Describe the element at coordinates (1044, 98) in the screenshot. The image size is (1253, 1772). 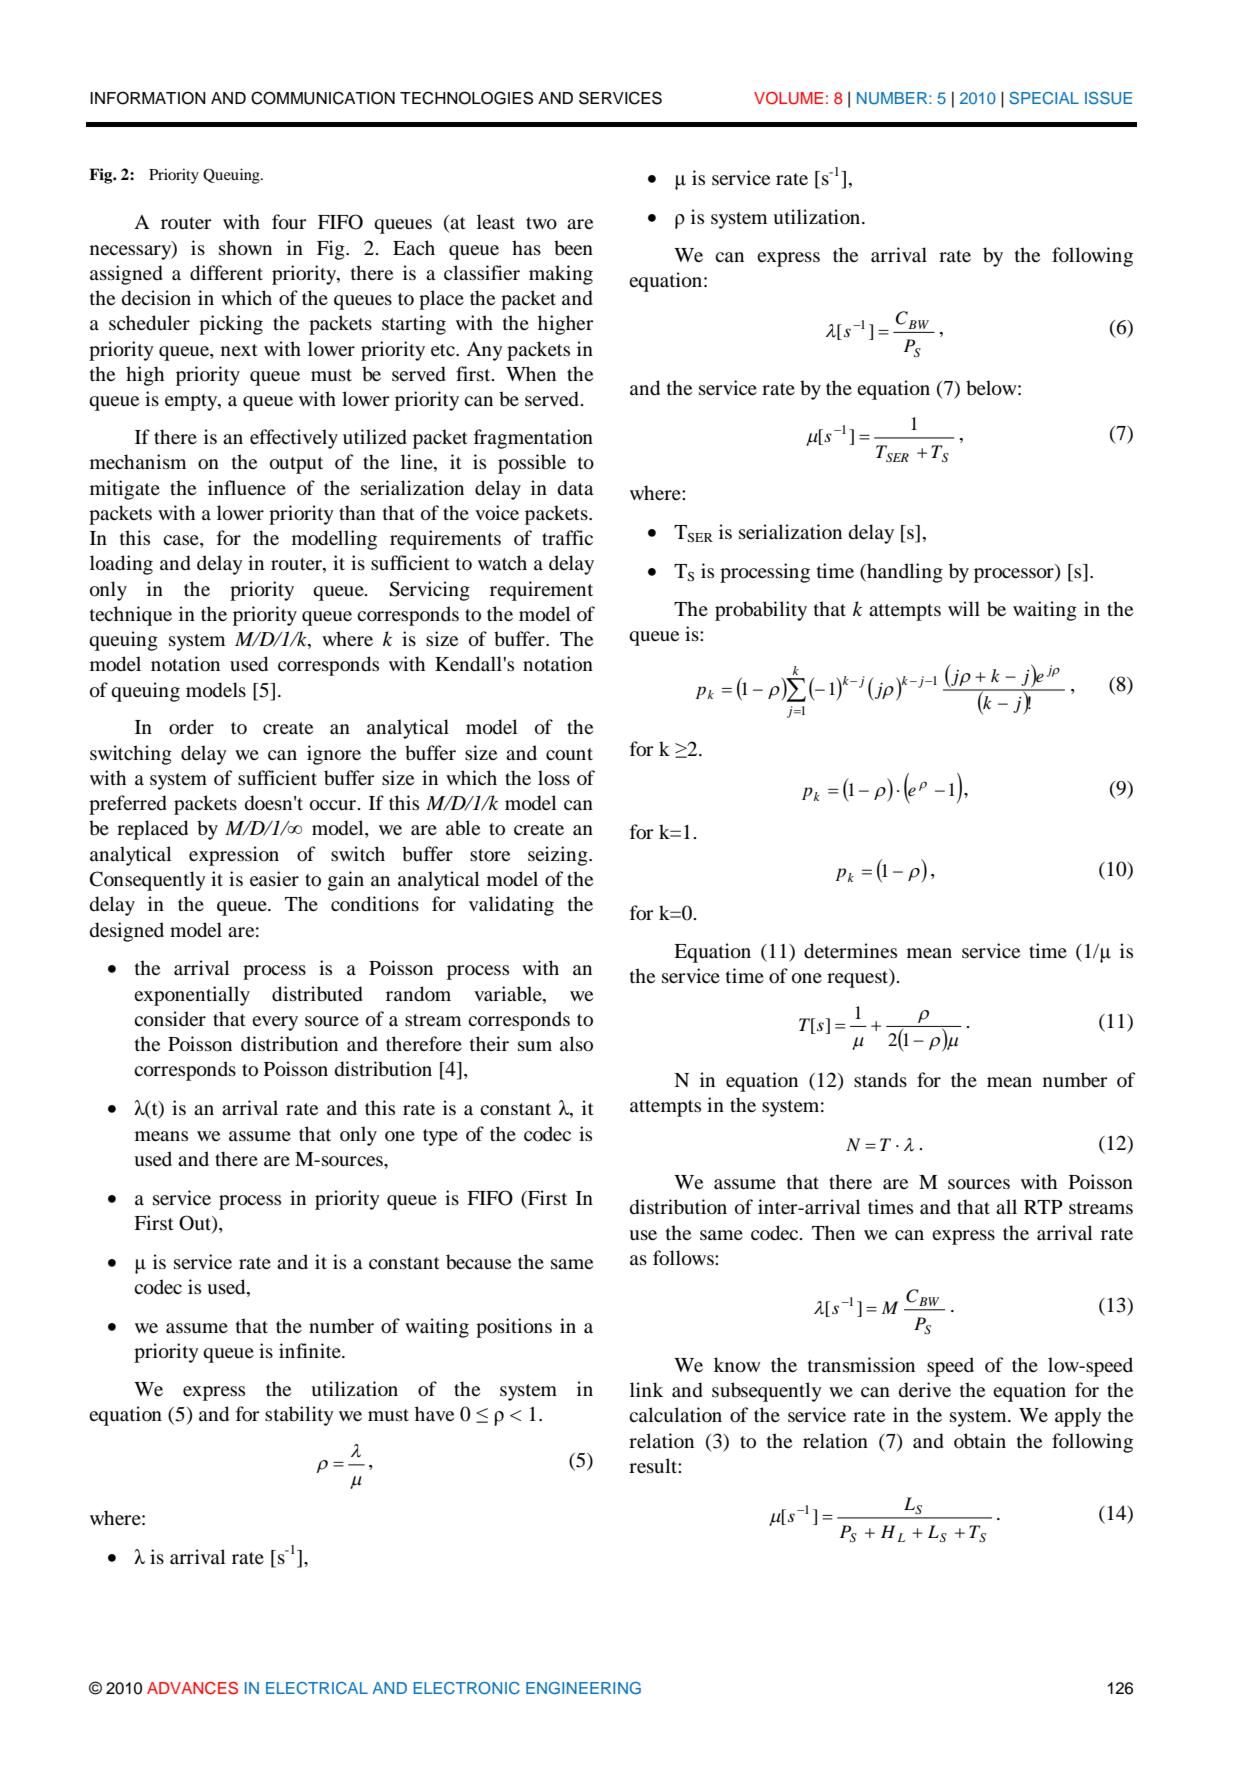
I see `SPECIAL` at that location.
